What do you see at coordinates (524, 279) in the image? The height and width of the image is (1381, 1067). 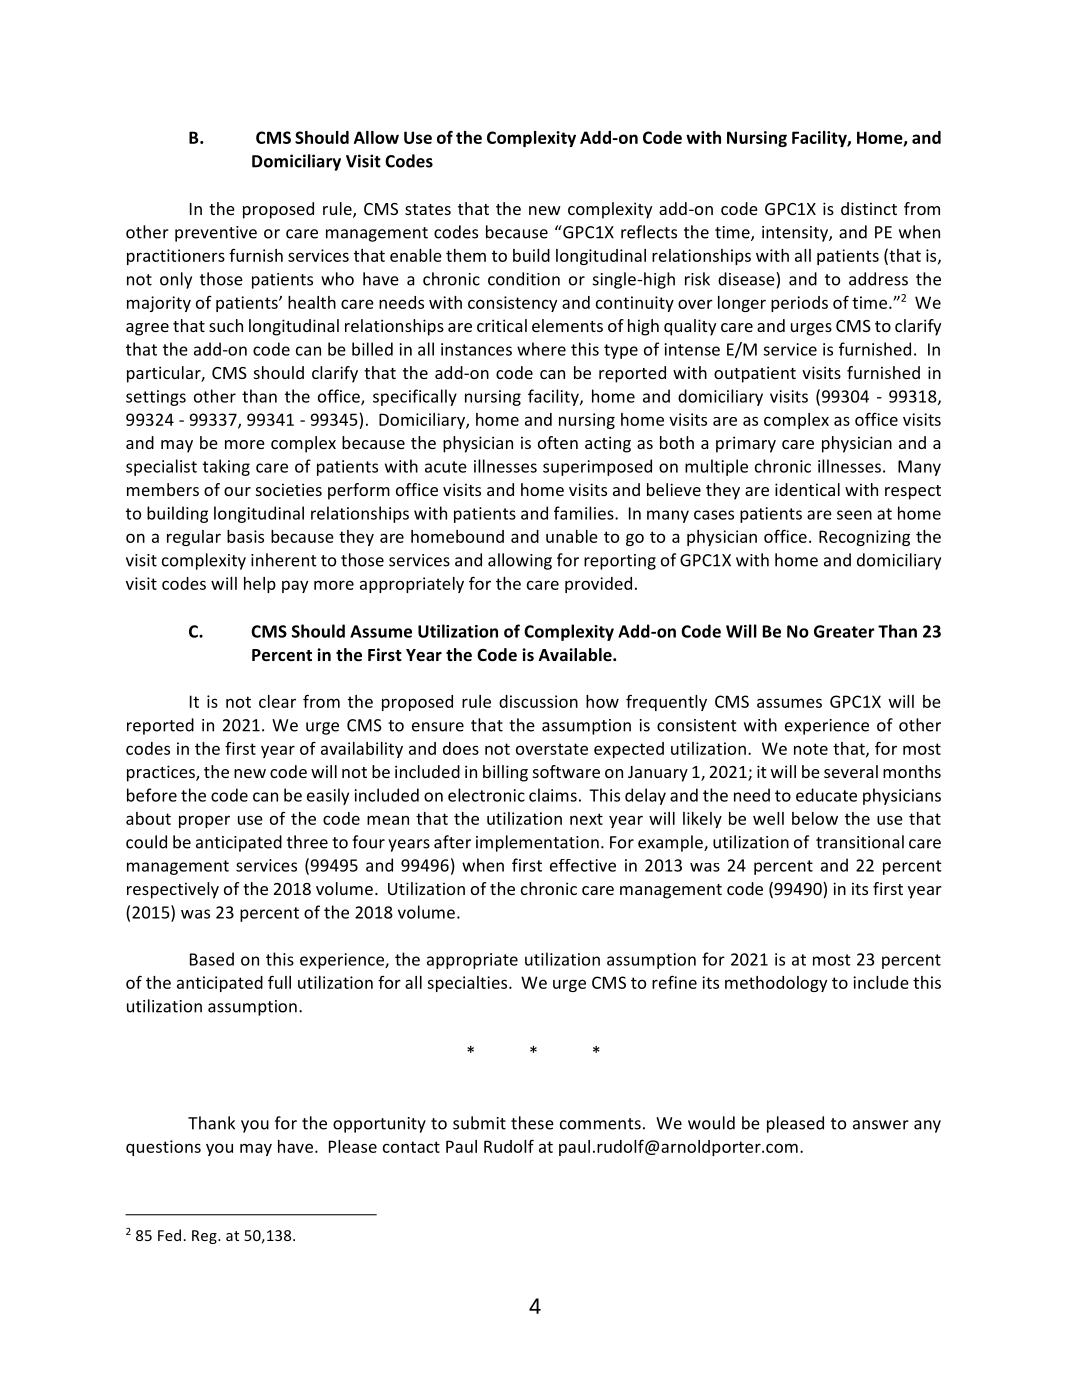 I see `condition` at bounding box center [524, 279].
